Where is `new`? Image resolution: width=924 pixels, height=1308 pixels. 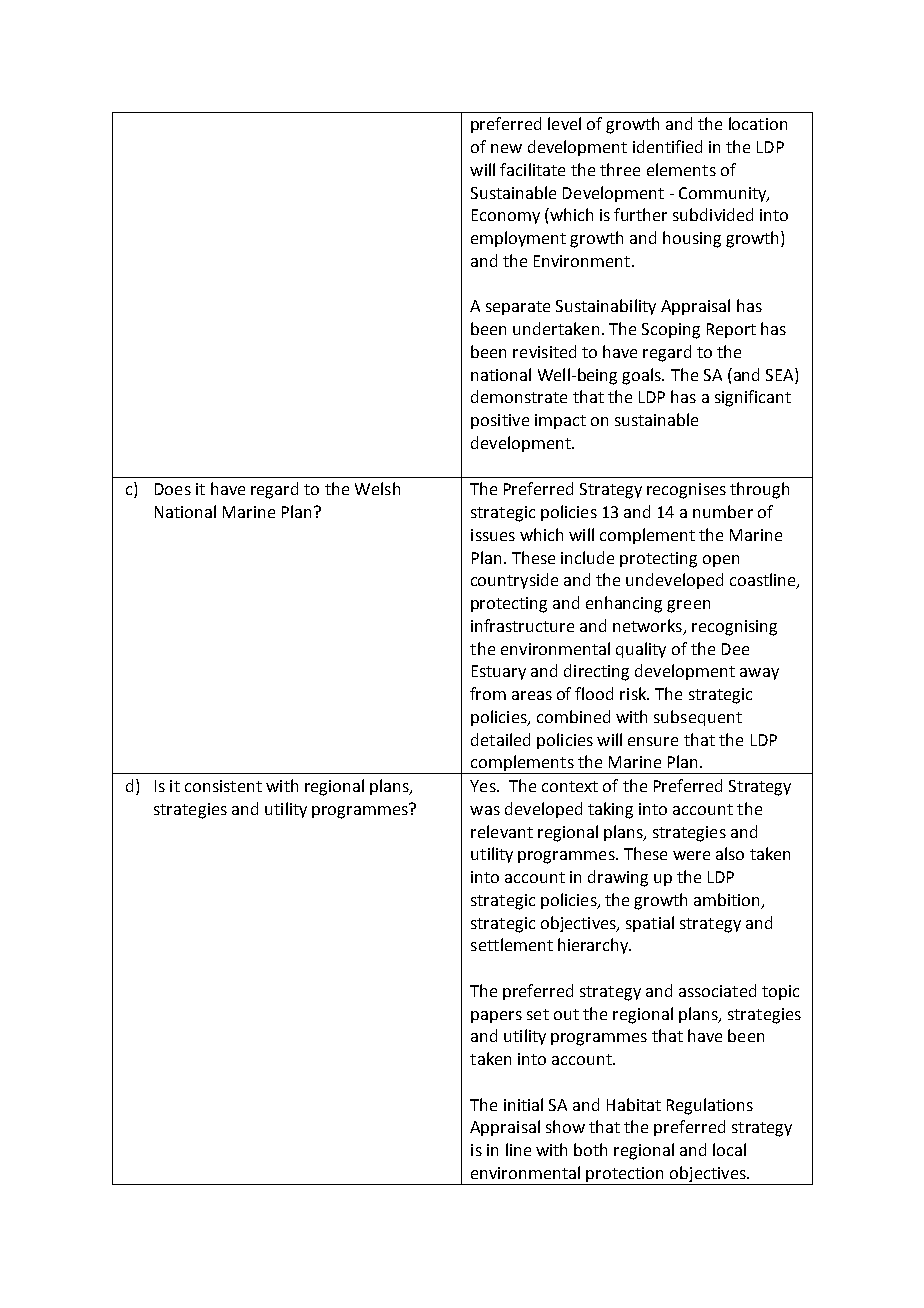 new is located at coordinates (506, 148).
